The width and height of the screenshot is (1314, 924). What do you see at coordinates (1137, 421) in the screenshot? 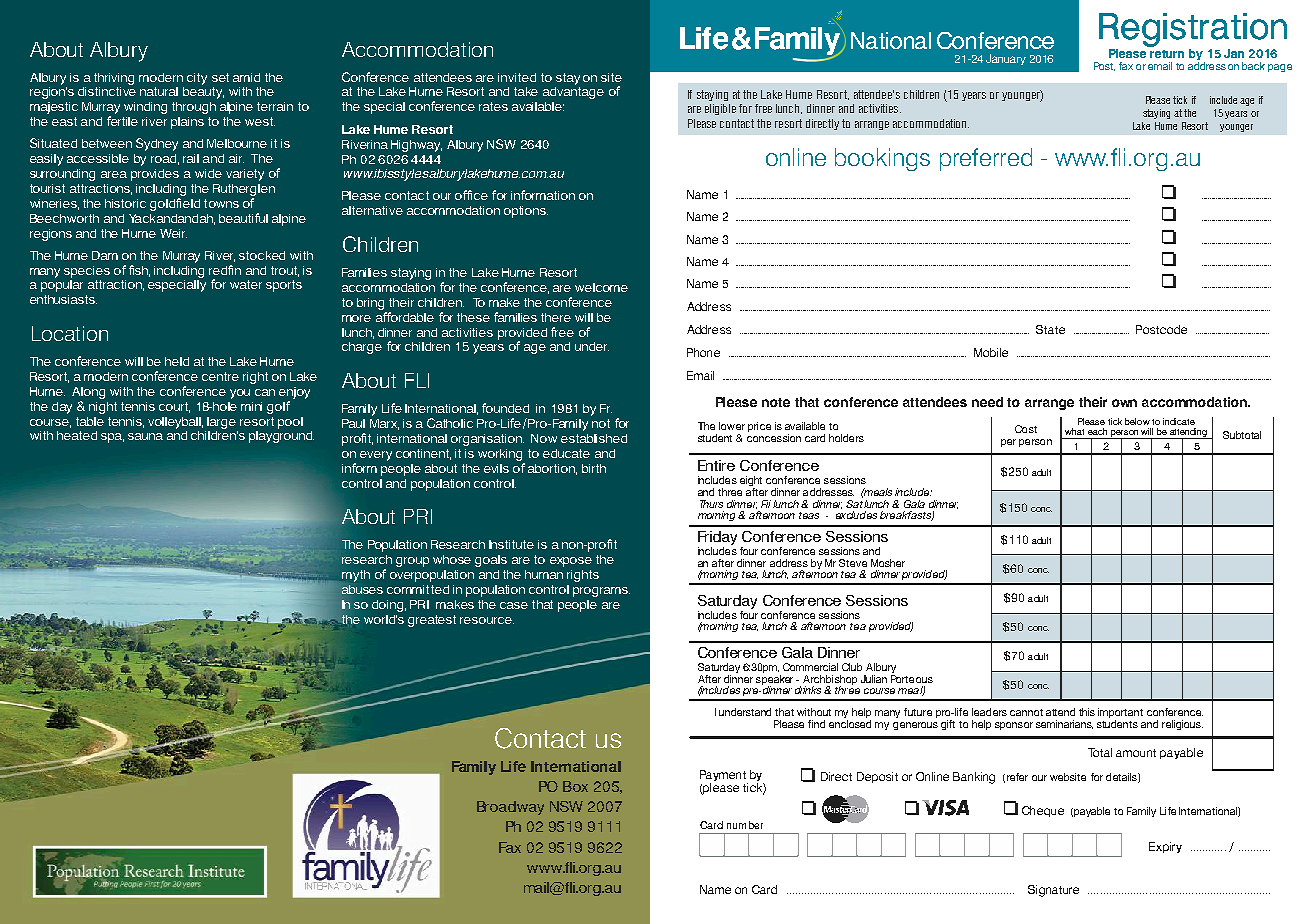
I see `below` at bounding box center [1137, 421].
